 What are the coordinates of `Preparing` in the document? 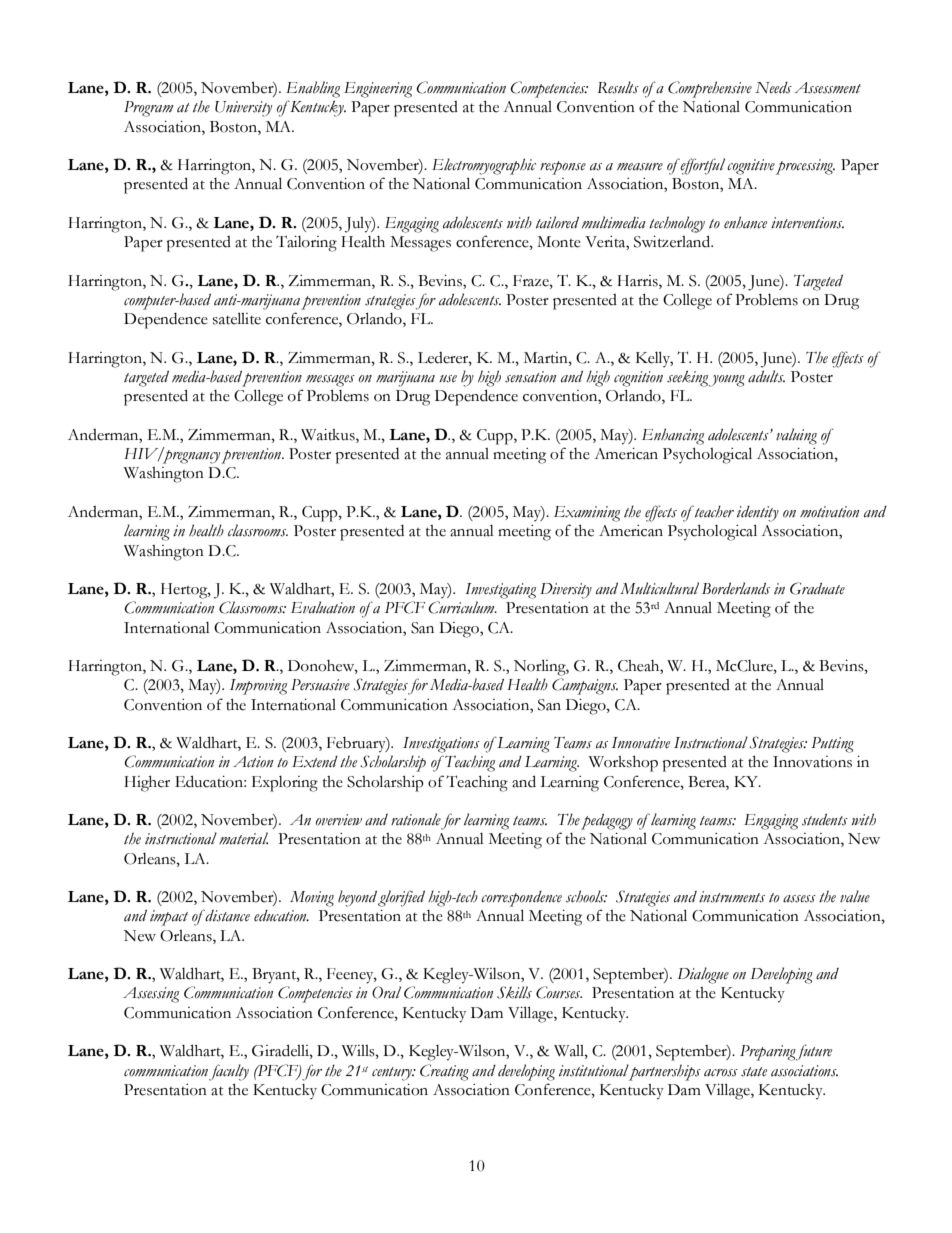 It's located at (768, 1053).
